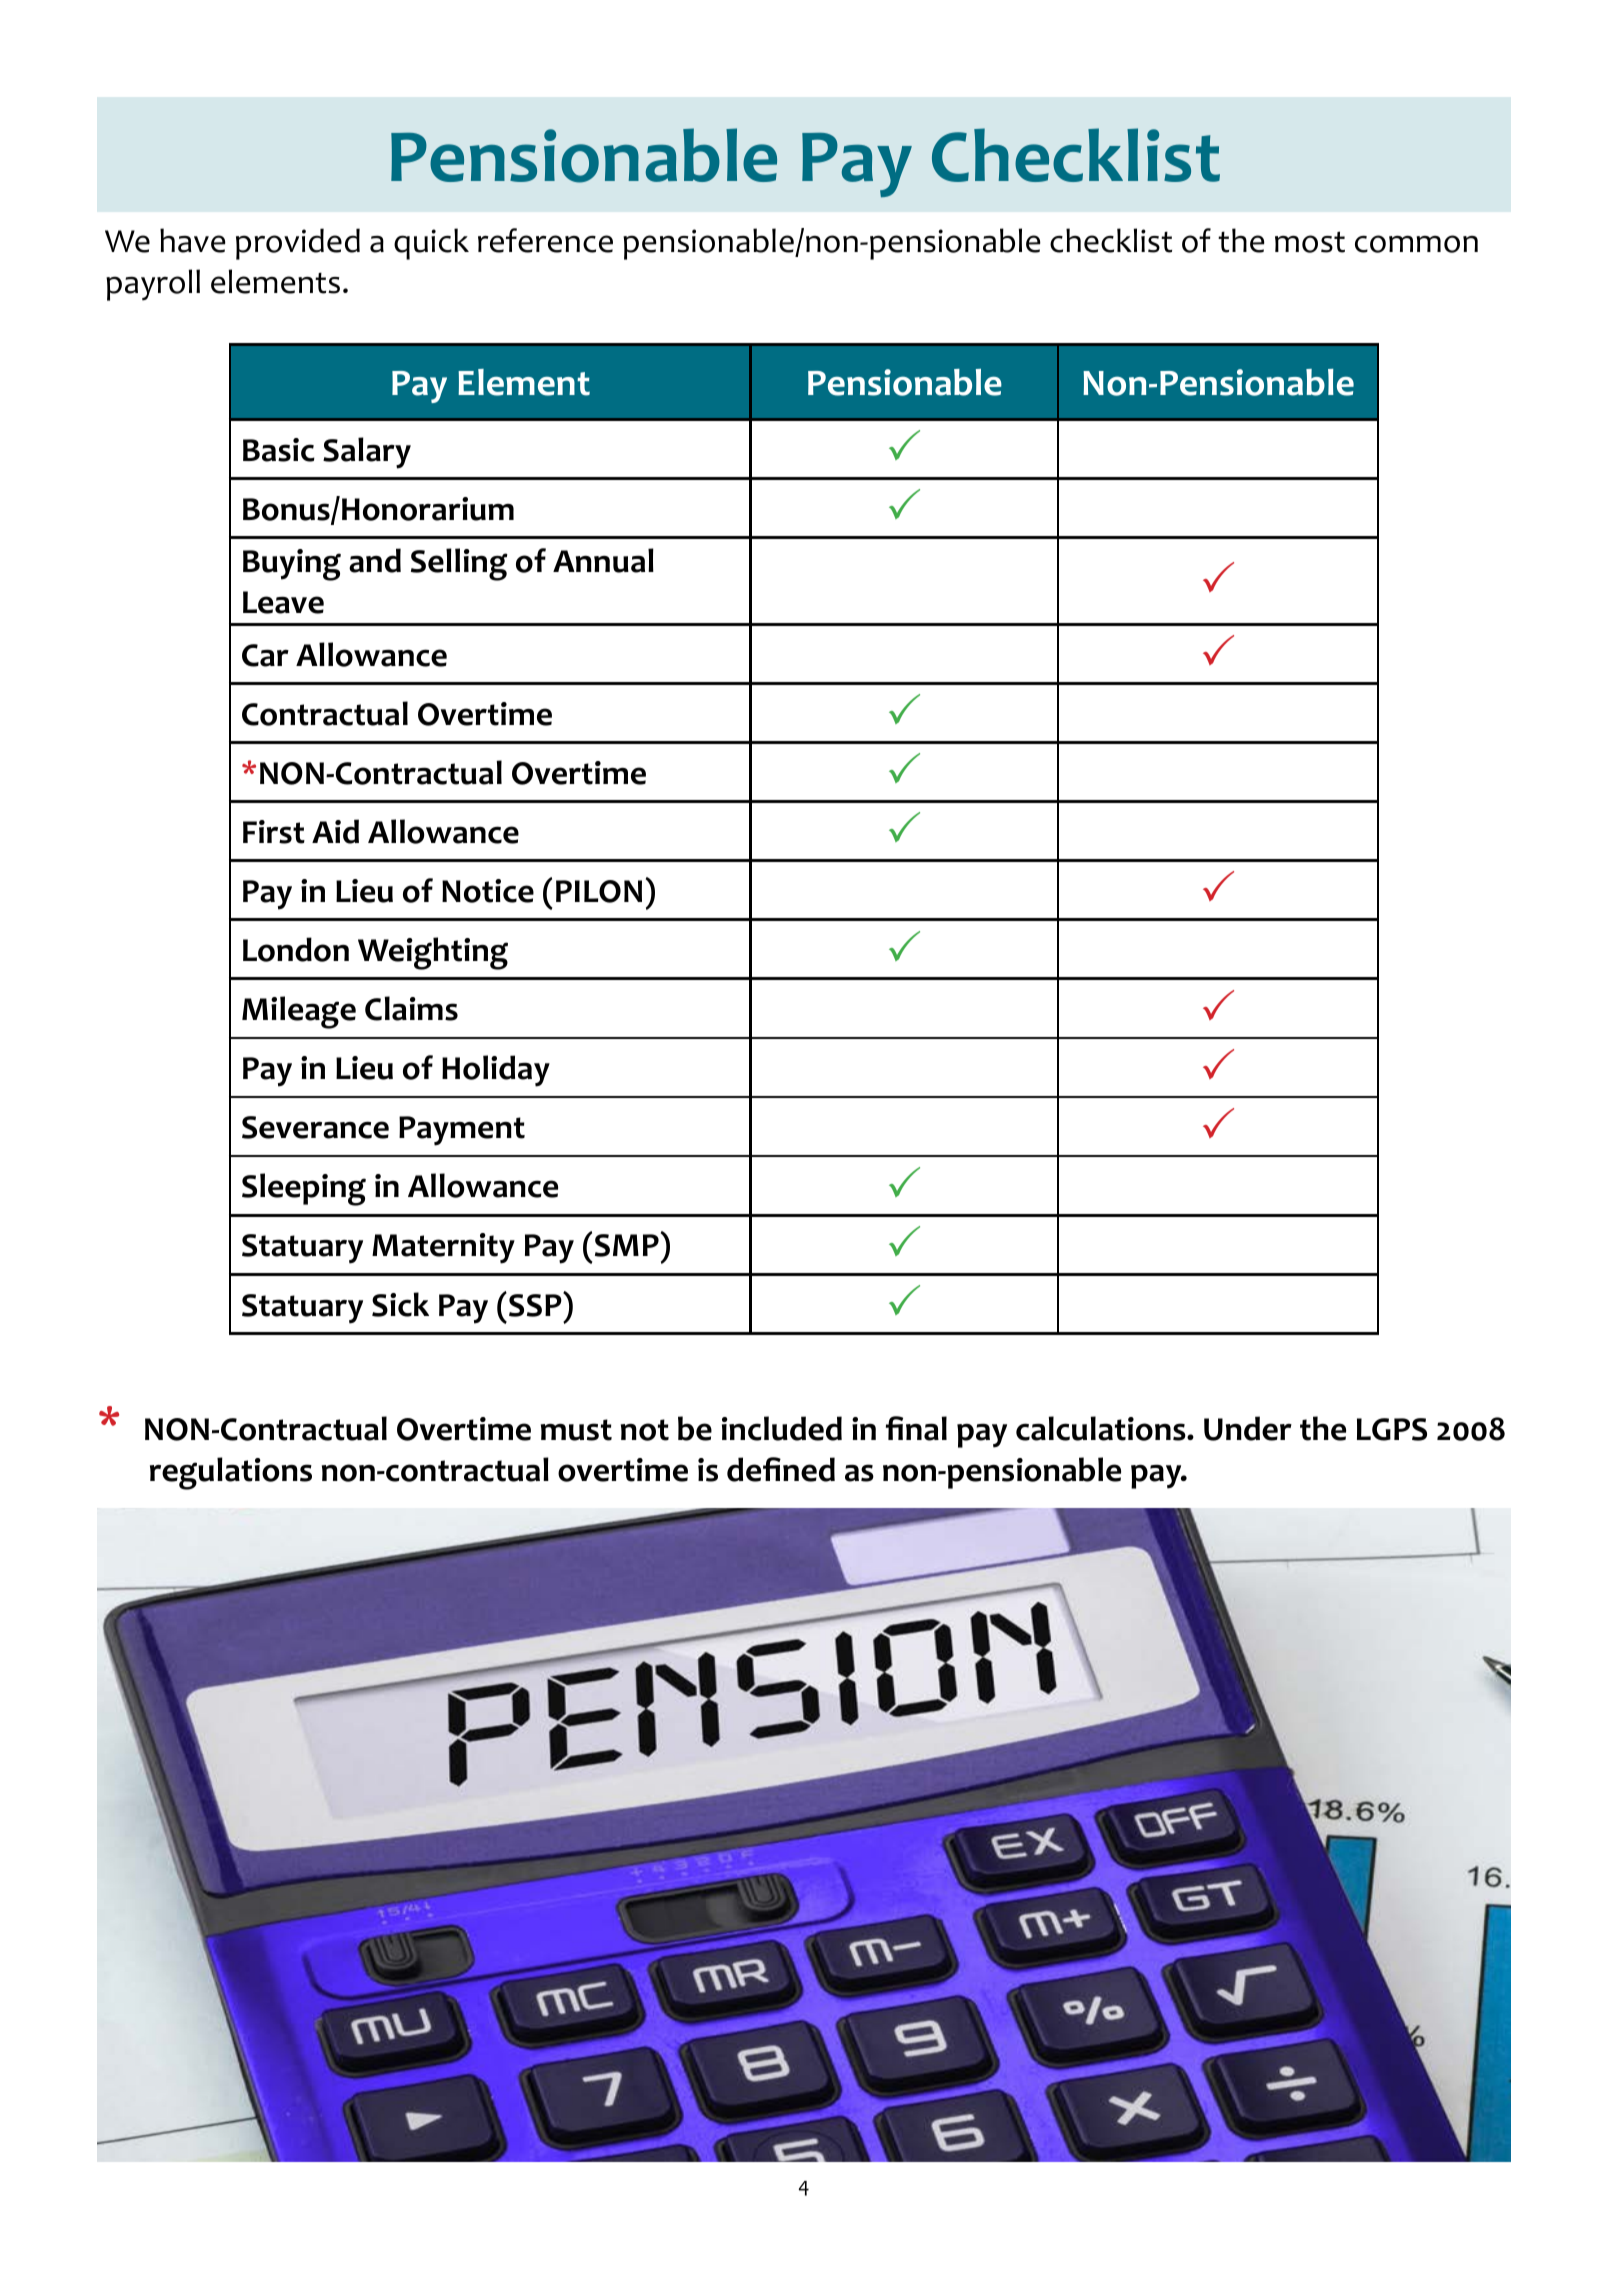 The height and width of the page is (2274, 1608). Describe the element at coordinates (315, 1127) in the page. I see `Severance` at that location.
